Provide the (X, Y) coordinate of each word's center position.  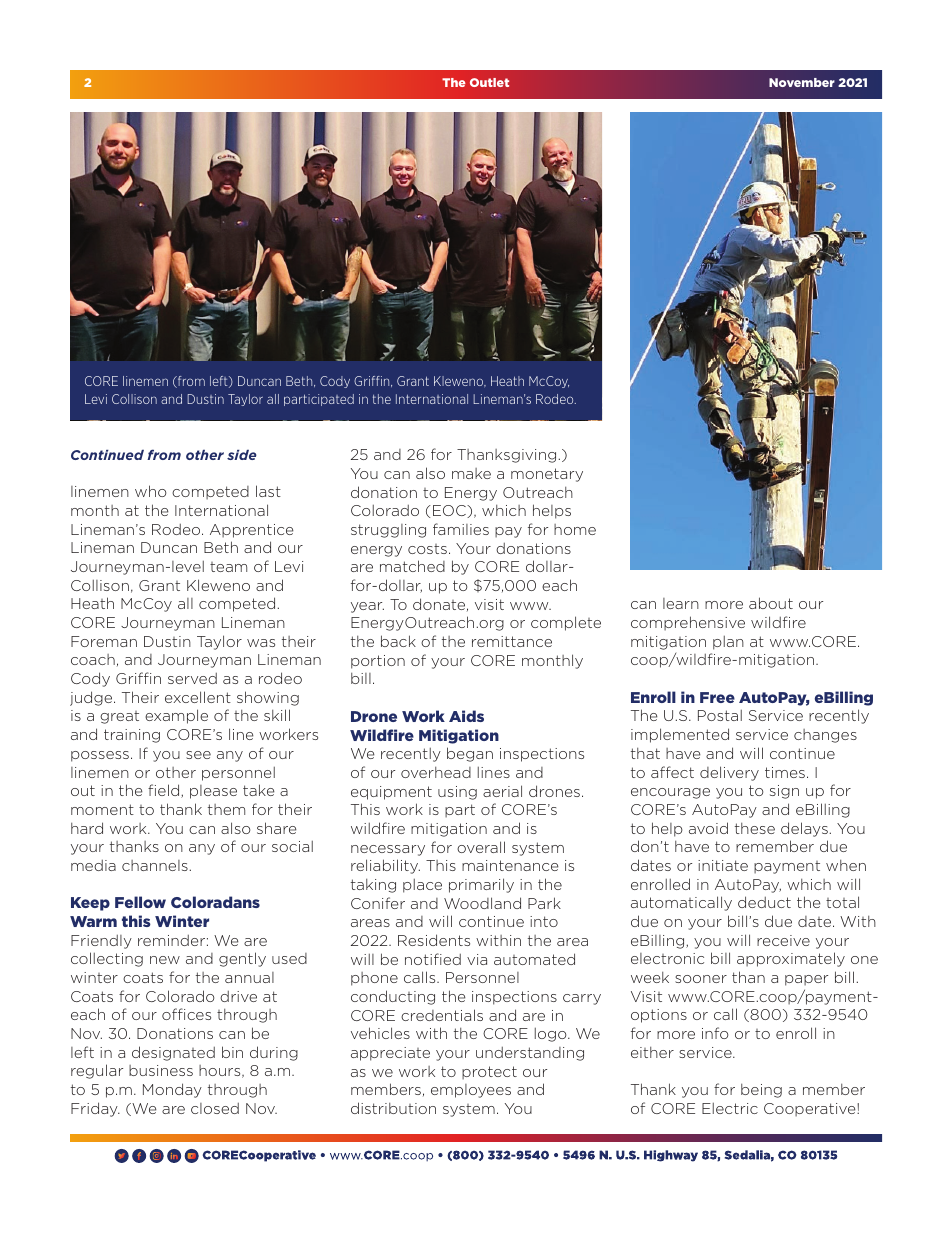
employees (471, 1091)
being (761, 1091)
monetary (547, 475)
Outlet (489, 82)
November (802, 82)
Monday (172, 1090)
